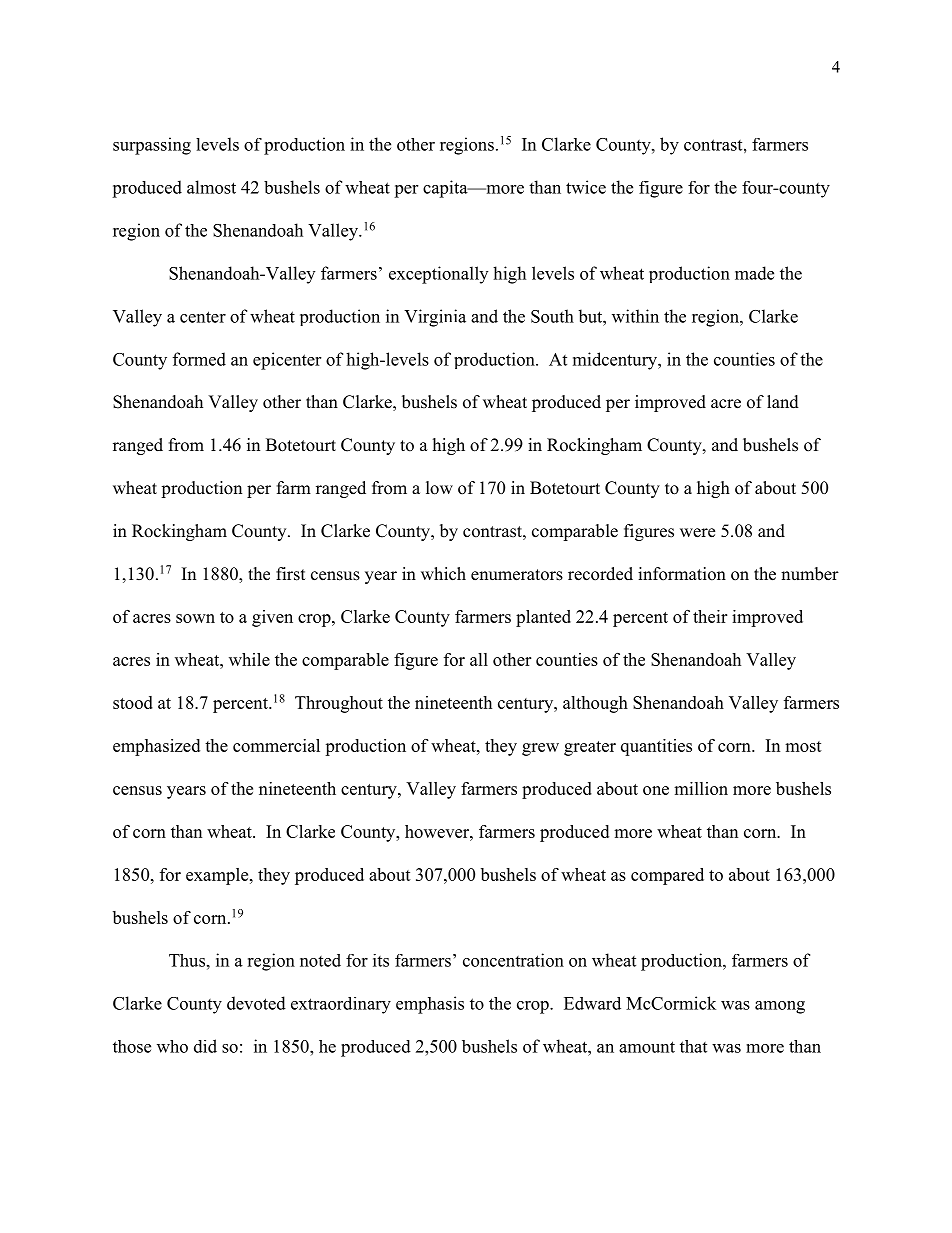 The image size is (952, 1233). Describe the element at coordinates (701, 788) in the screenshot. I see `million` at that location.
